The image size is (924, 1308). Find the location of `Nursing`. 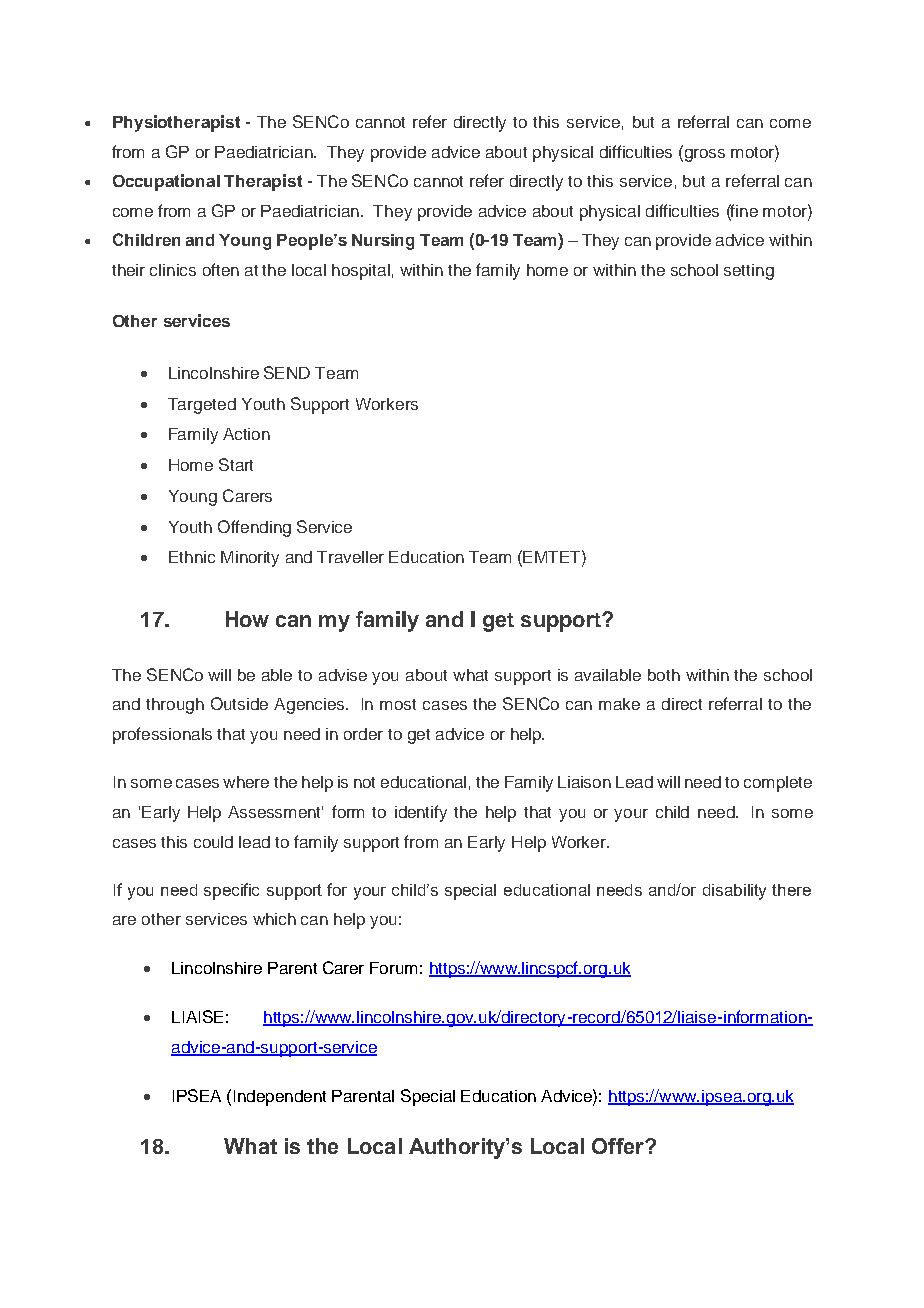

Nursing is located at coordinates (383, 242).
